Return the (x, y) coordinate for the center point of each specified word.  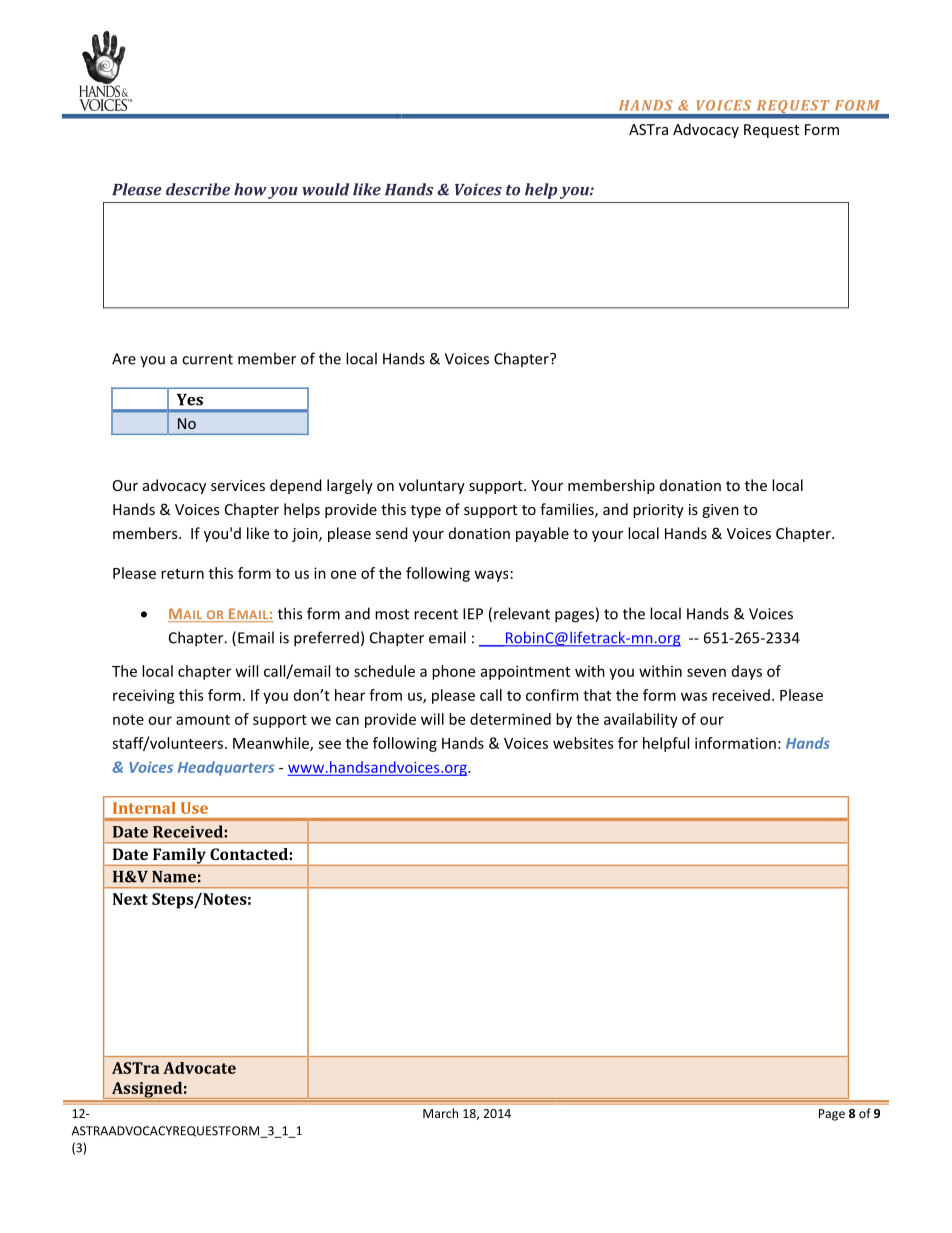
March (440, 1113)
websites (583, 743)
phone (453, 672)
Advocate (199, 1068)
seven (706, 672)
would (325, 189)
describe (198, 189)
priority (658, 511)
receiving (144, 696)
